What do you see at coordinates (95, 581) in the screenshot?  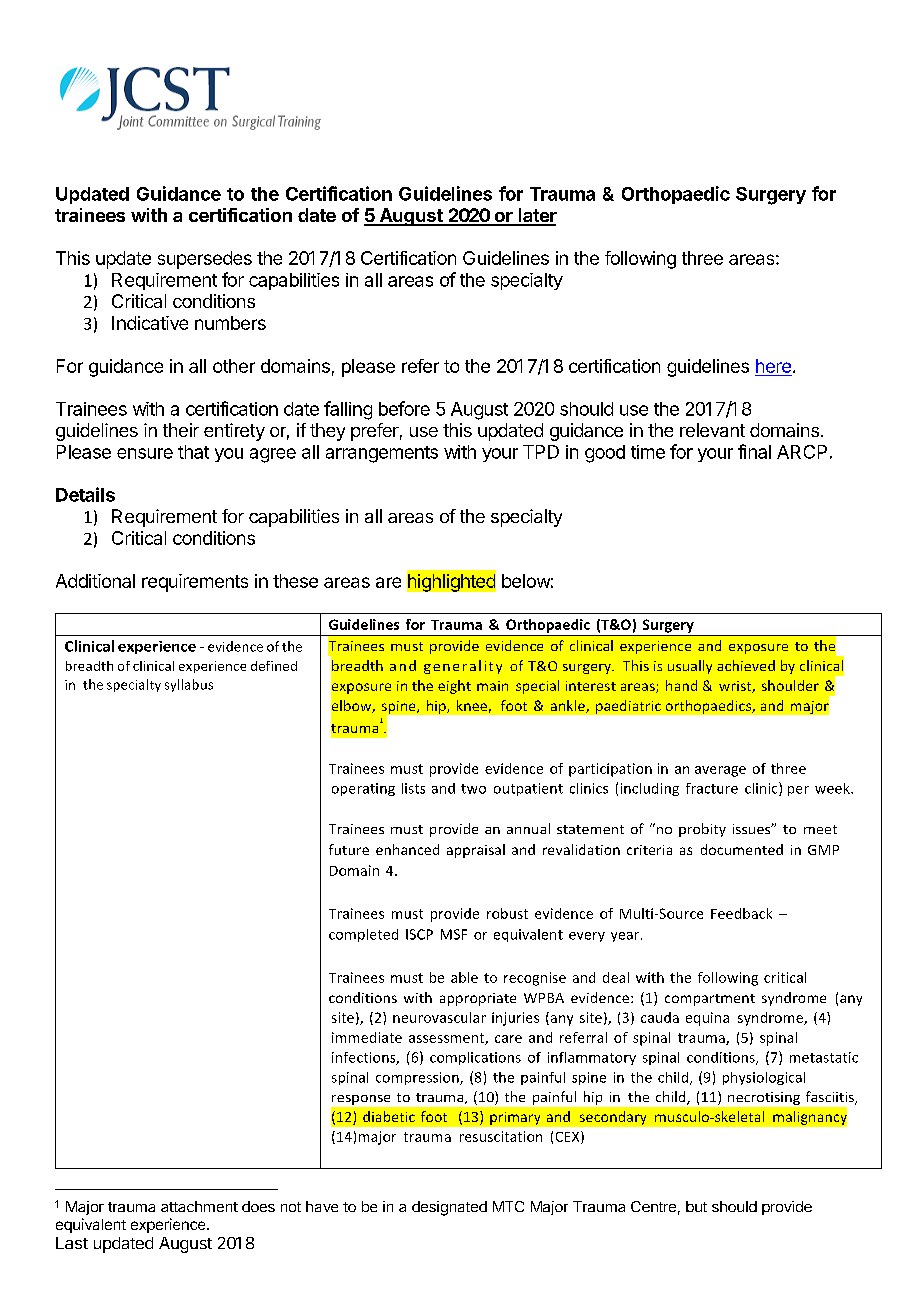 I see `Additional` at bounding box center [95, 581].
